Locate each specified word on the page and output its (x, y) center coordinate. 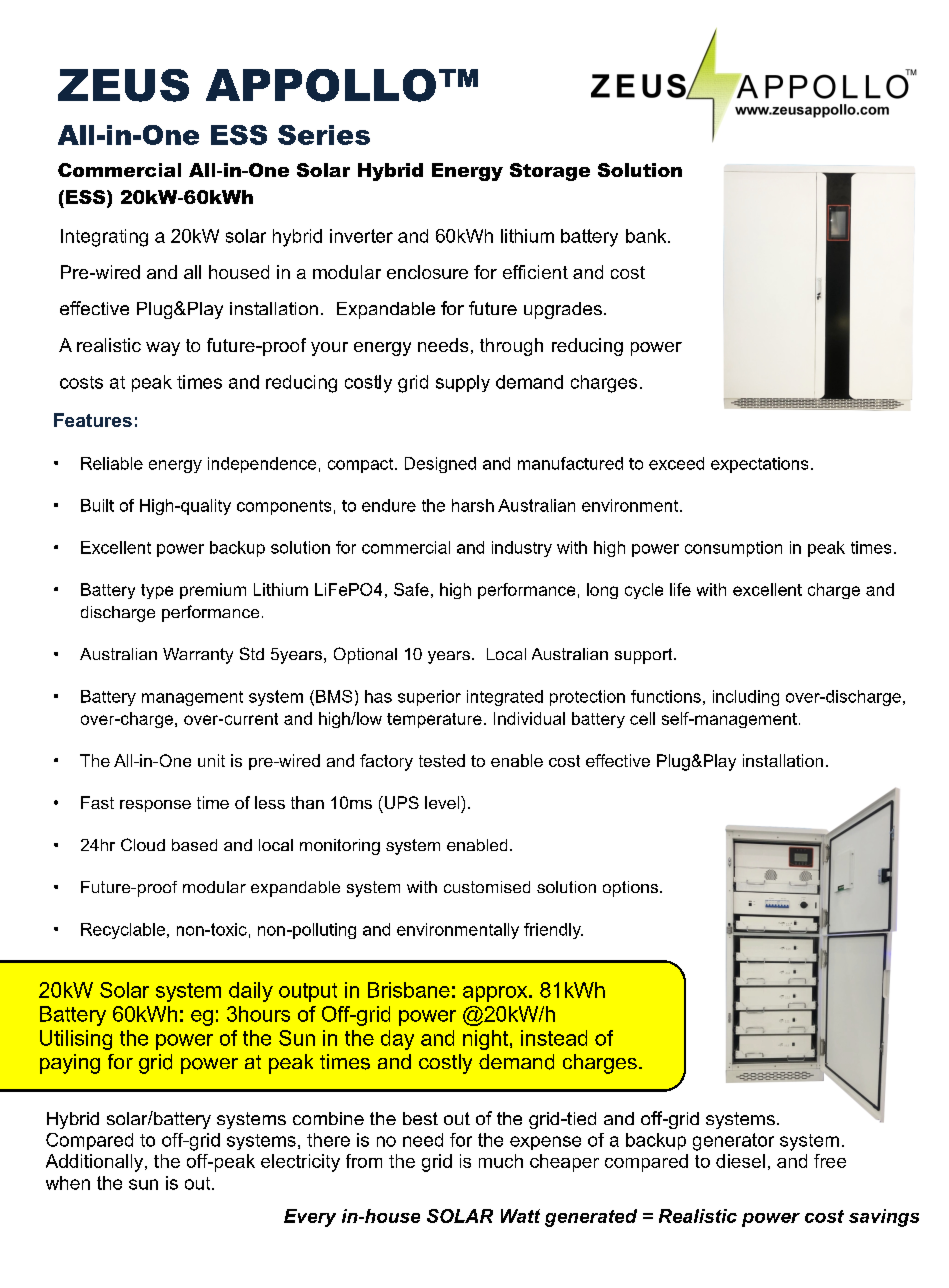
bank (647, 236)
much (501, 1161)
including (746, 698)
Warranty (198, 656)
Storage (550, 172)
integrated (505, 698)
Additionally (94, 1163)
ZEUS (123, 85)
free (830, 1161)
